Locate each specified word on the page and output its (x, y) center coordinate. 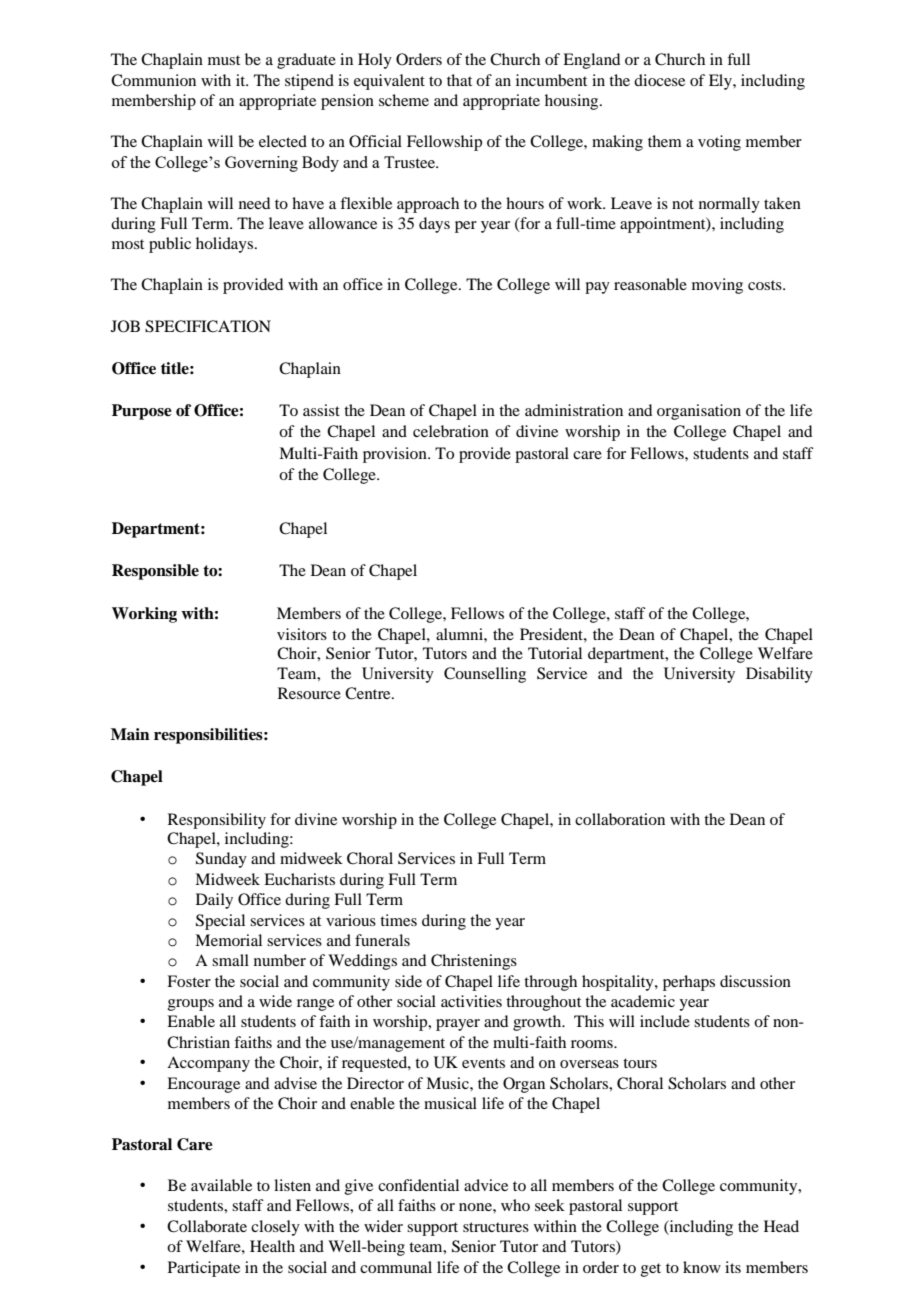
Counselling (485, 675)
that (459, 80)
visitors (302, 634)
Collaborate (207, 1226)
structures (496, 1227)
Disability (779, 675)
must (224, 60)
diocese (659, 80)
